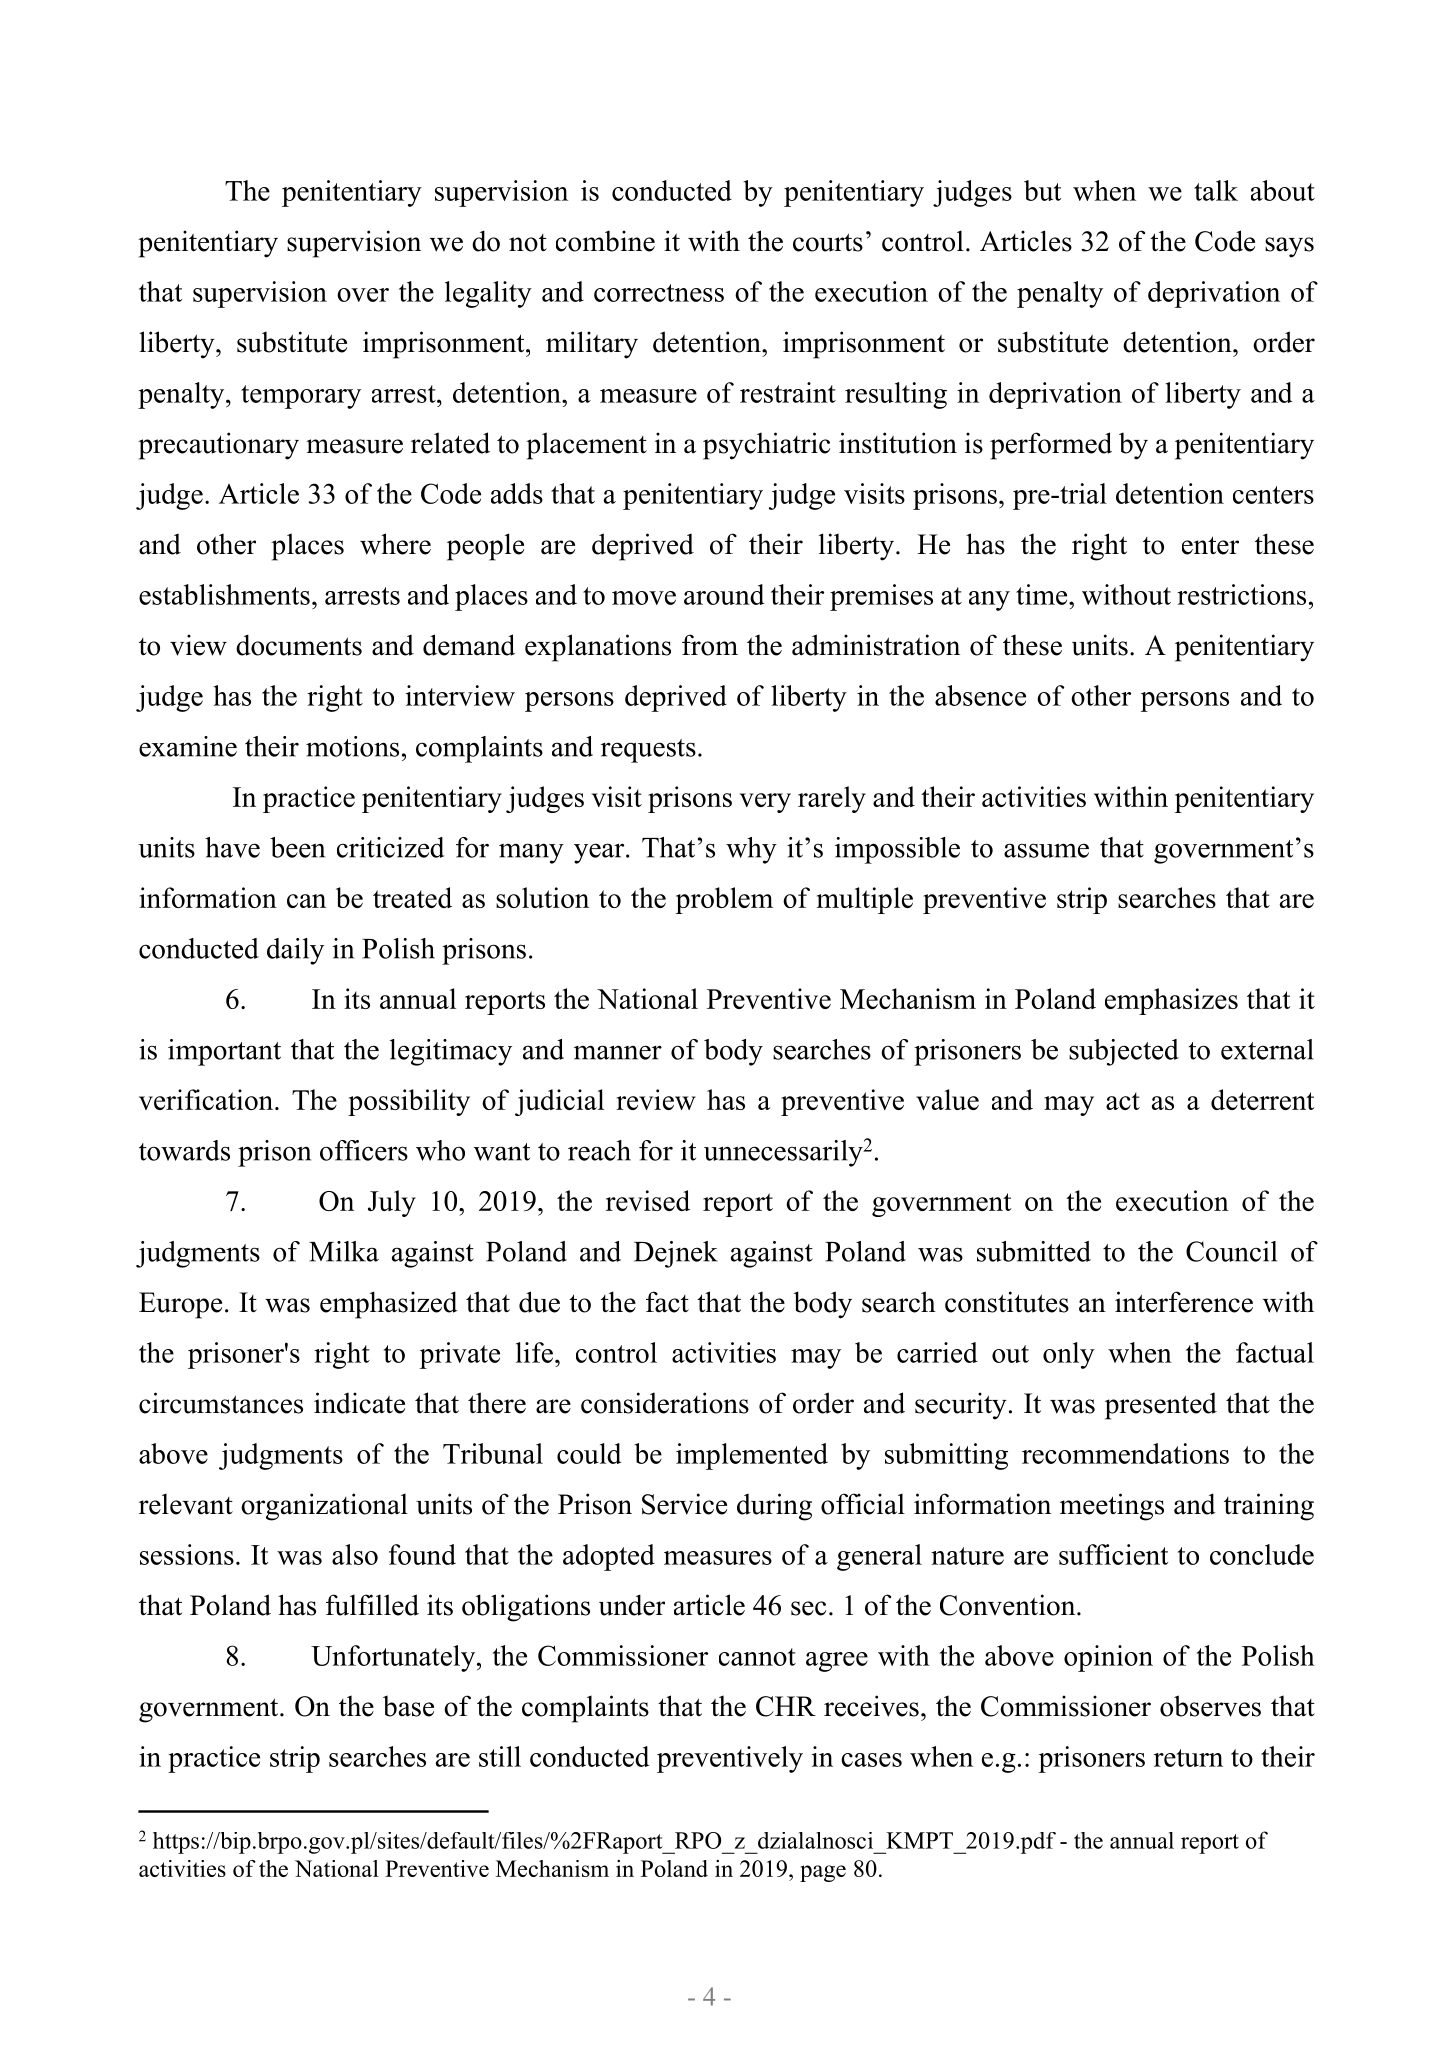 This page has height=2055, width=1453. Describe the element at coordinates (1161, 1406) in the page. I see `presented` at that location.
